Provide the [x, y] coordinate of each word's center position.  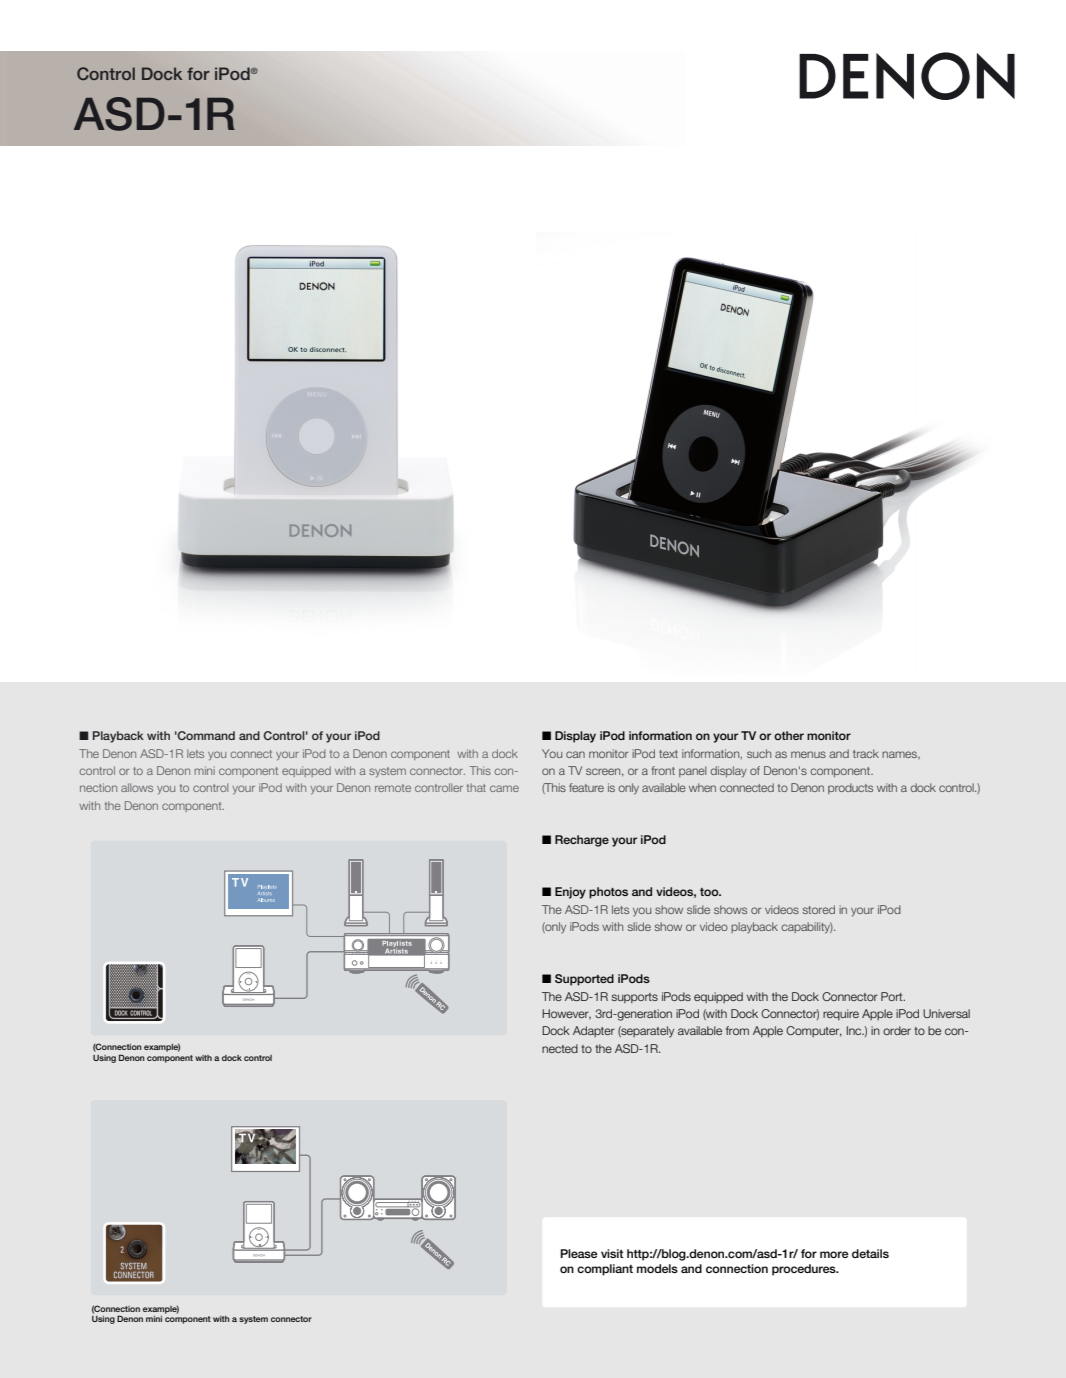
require [841, 1014]
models [657, 1268]
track [866, 753]
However [566, 1014]
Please [579, 1253]
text [668, 754]
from [737, 1030]
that [476, 787]
